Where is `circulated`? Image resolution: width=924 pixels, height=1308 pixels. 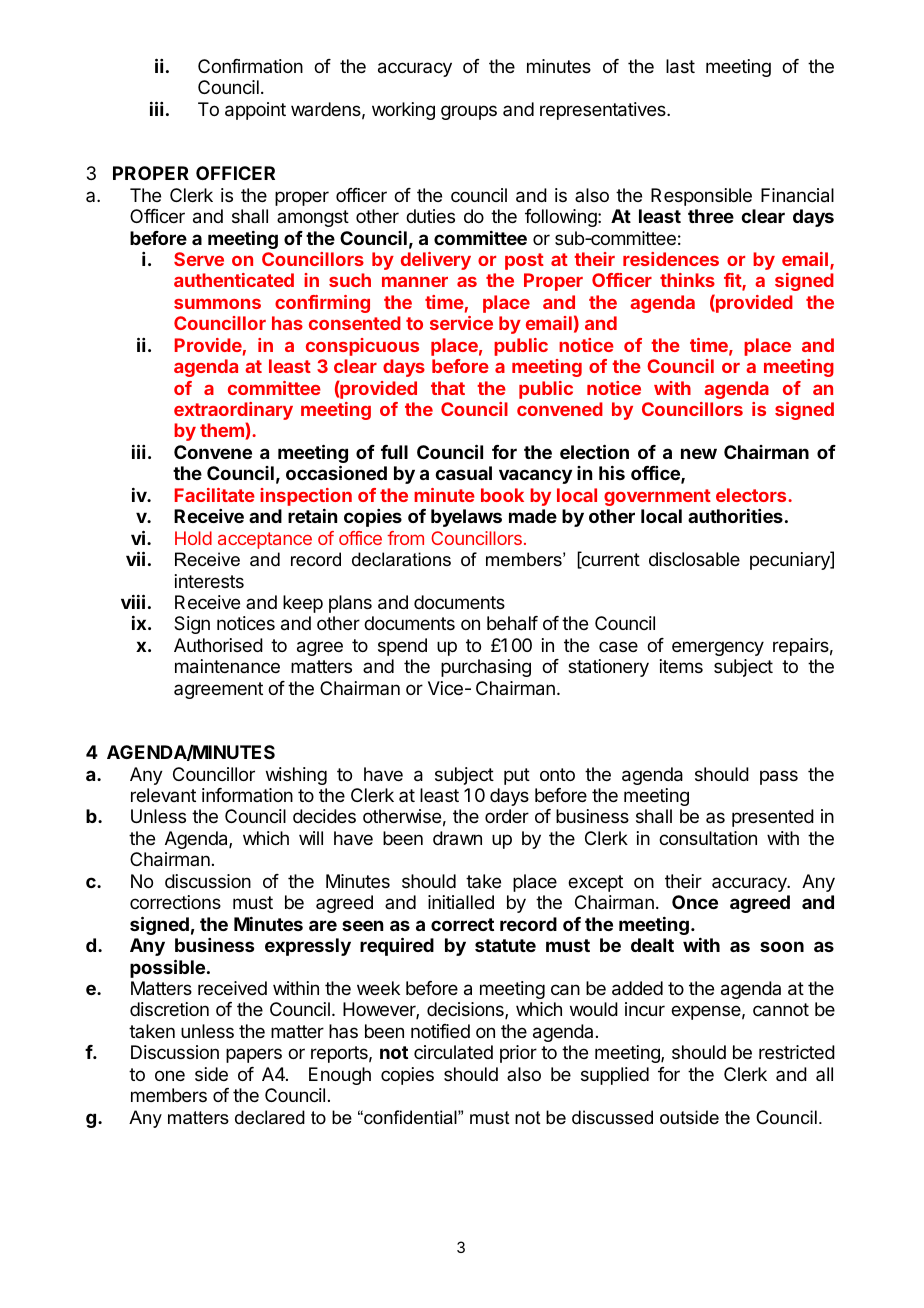 circulated is located at coordinates (453, 1052).
